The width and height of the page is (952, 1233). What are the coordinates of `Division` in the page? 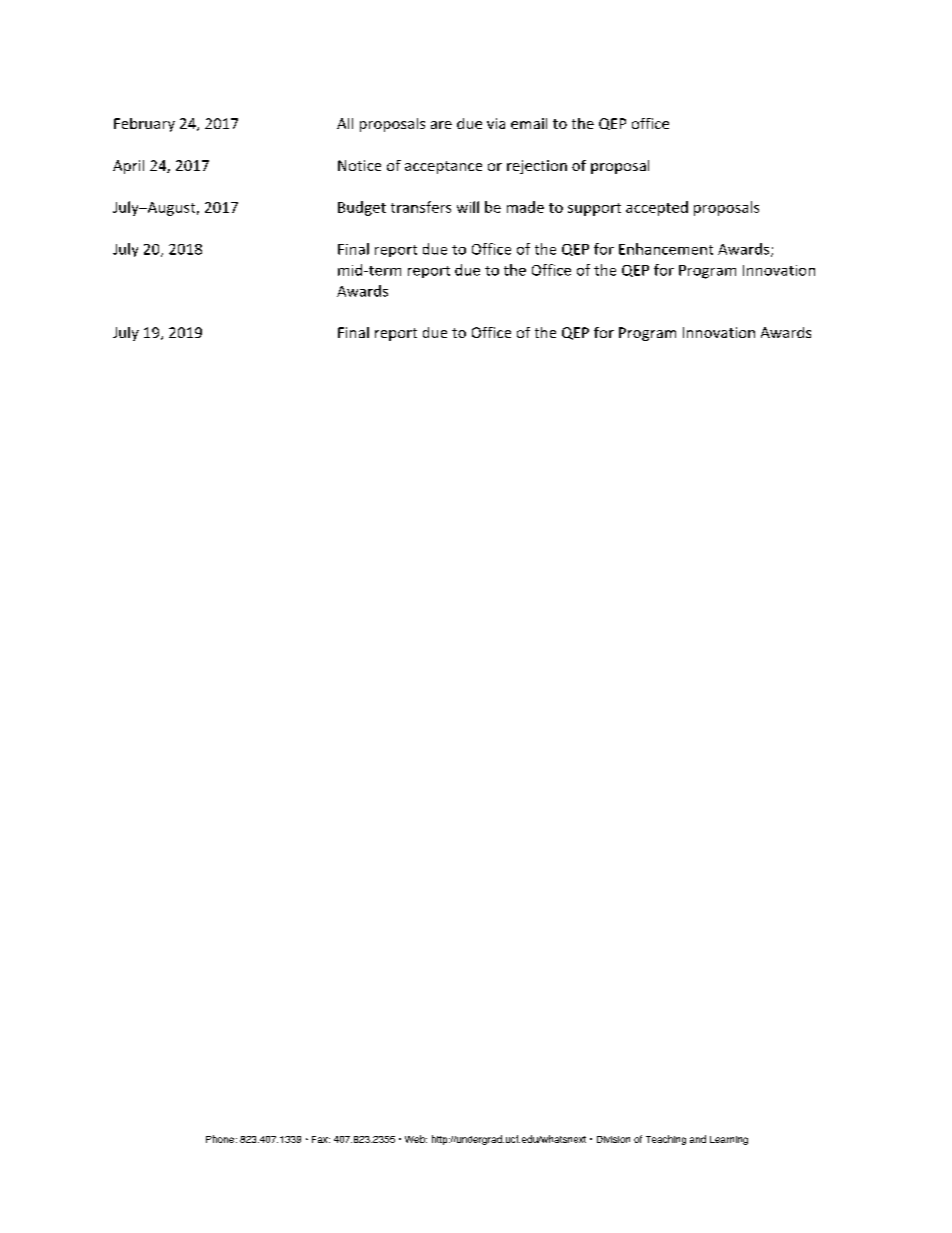 It's located at (613, 1139).
